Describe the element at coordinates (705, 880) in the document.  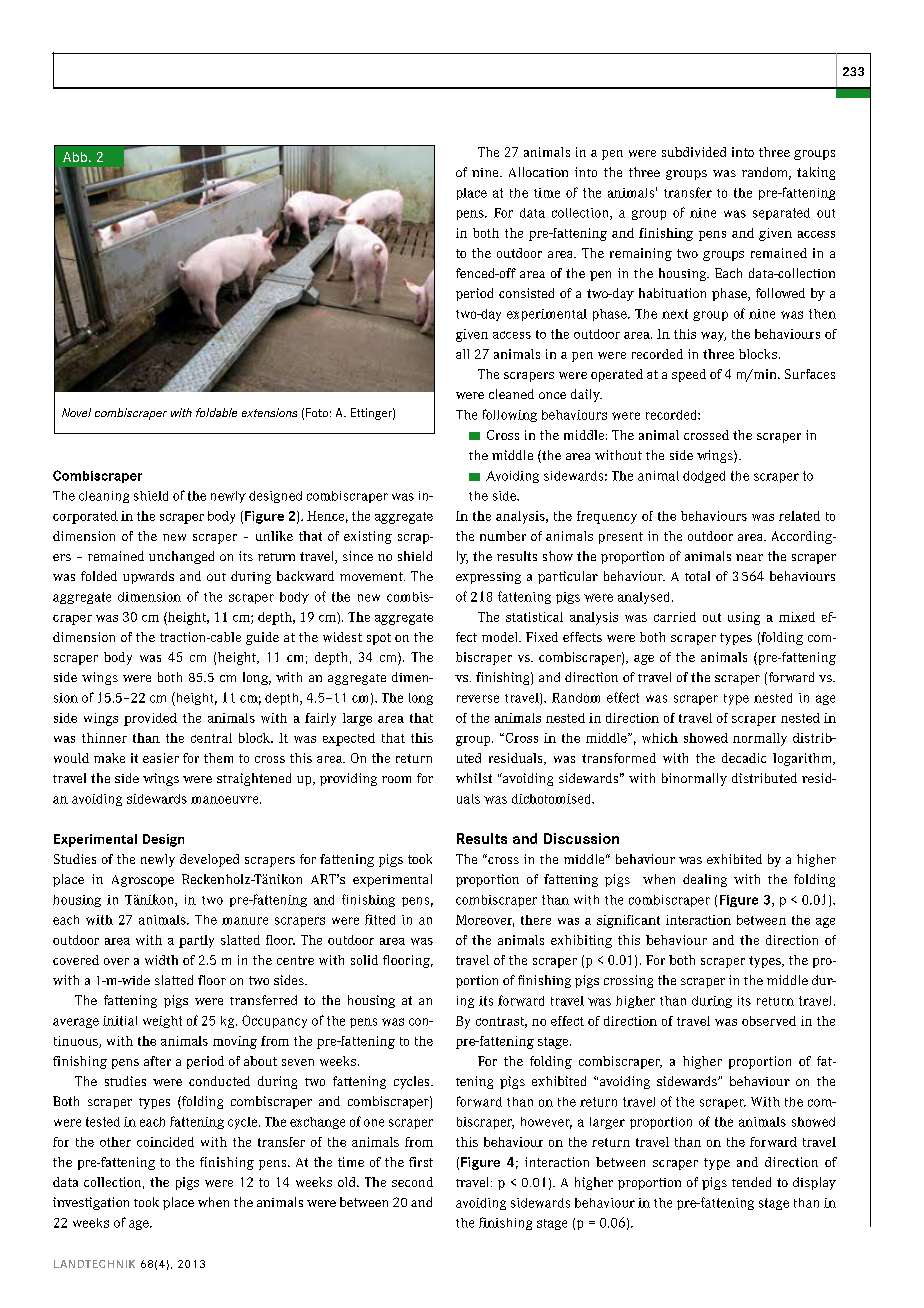
I see `dealing` at that location.
